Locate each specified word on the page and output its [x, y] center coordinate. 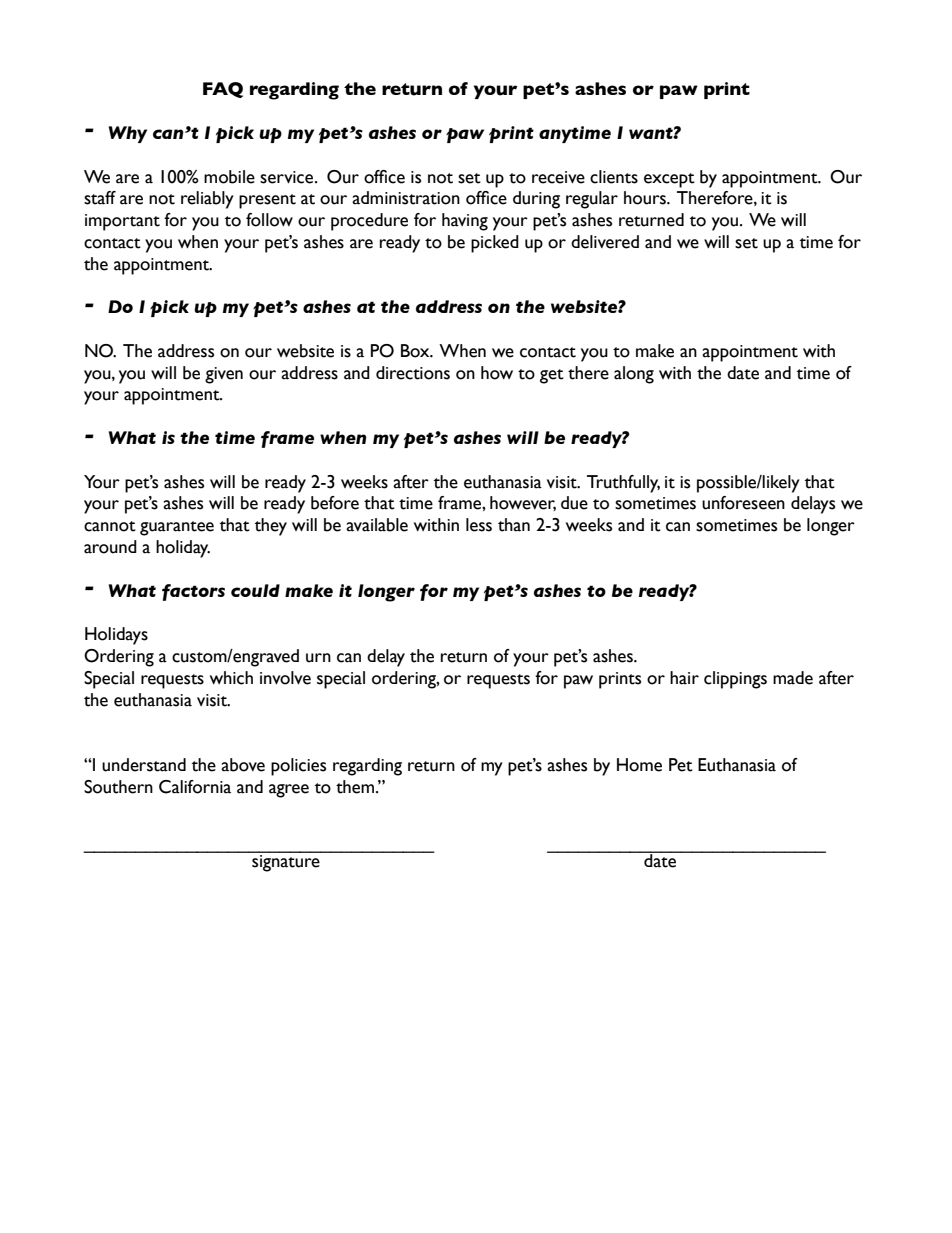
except [669, 180]
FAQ [223, 90]
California [195, 787]
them [356, 787]
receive [558, 177]
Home [639, 765]
